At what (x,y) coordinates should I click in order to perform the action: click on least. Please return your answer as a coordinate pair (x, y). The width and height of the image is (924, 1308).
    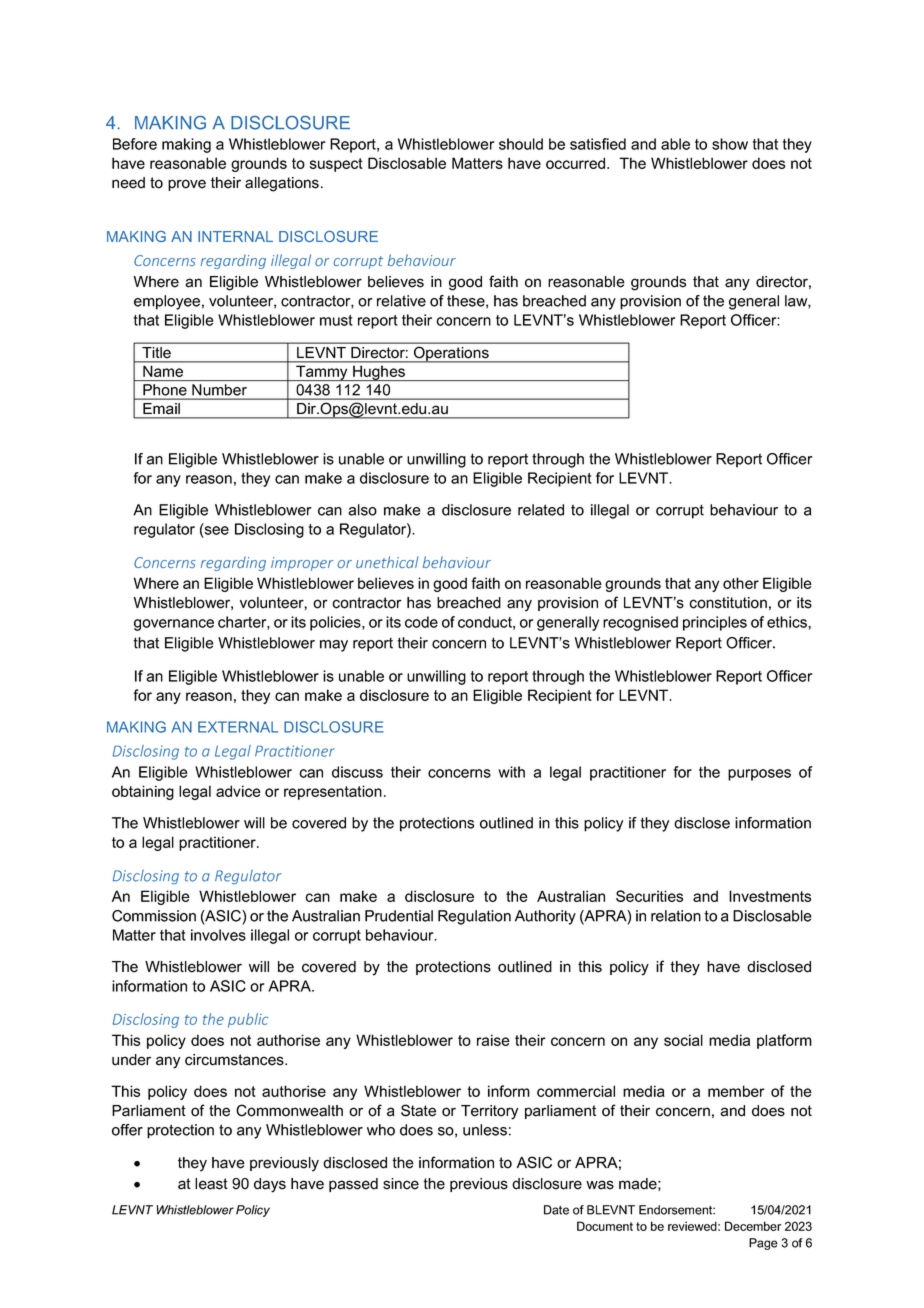
    Looking at the image, I should click on (211, 1184).
